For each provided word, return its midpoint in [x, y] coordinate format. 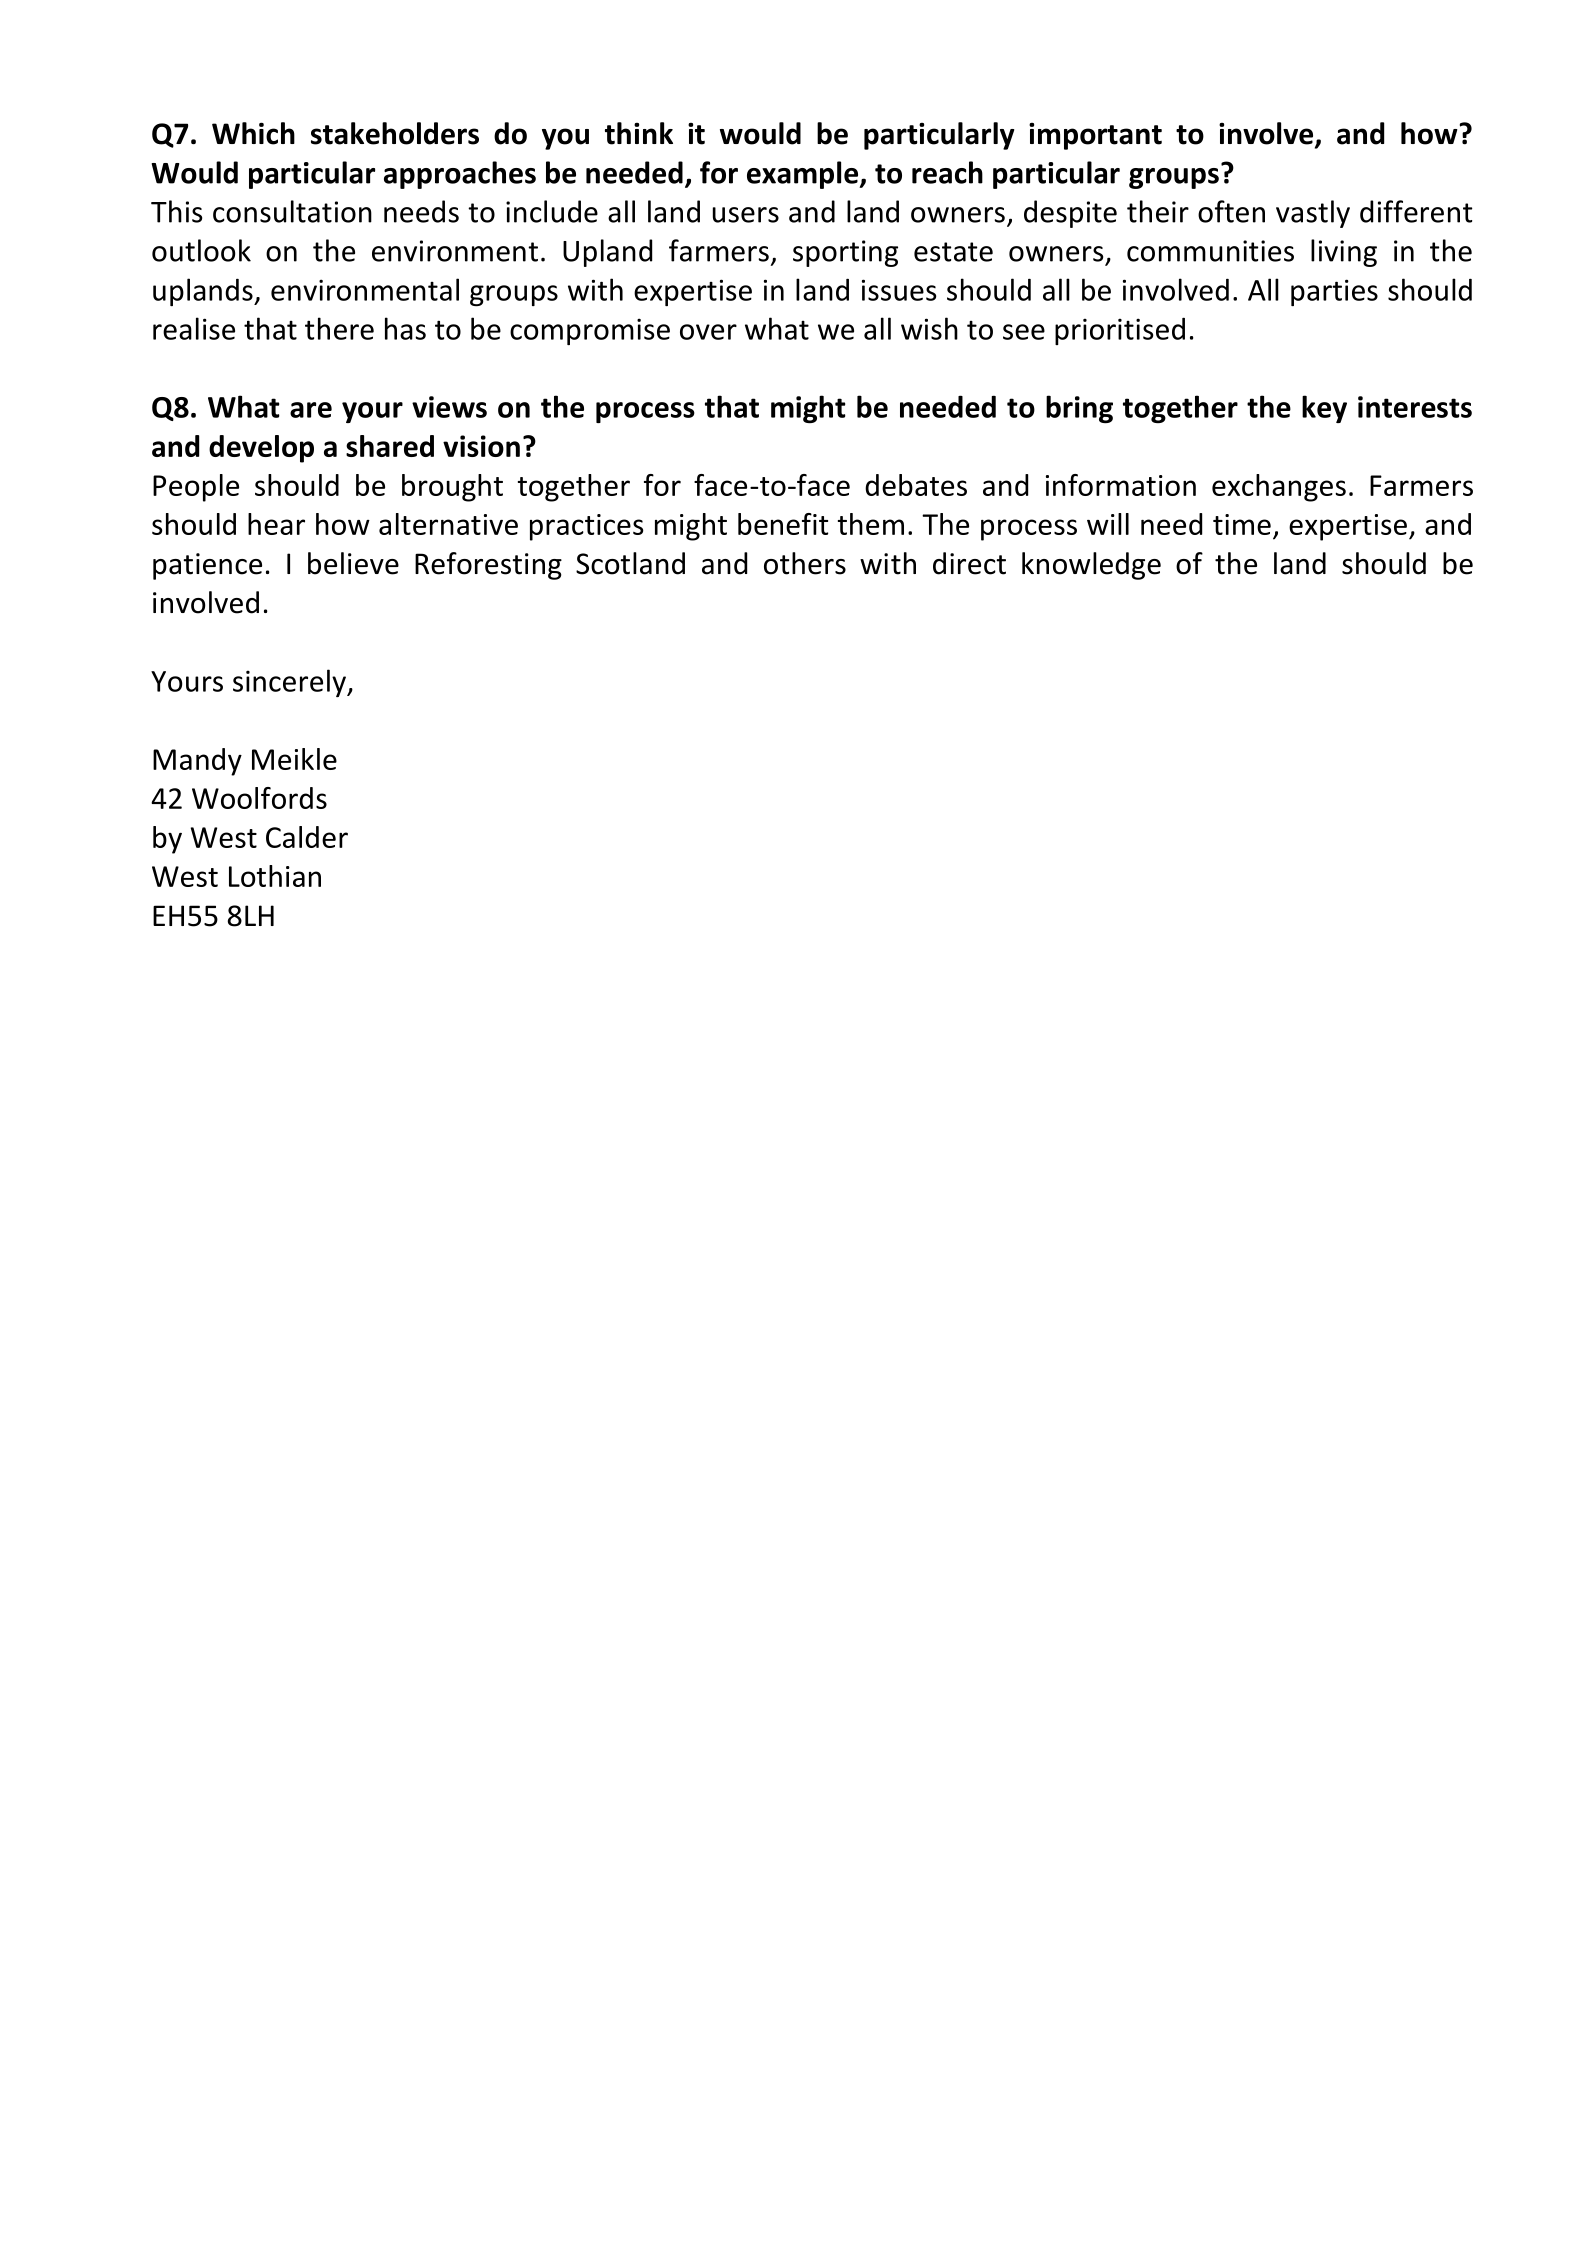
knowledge [1091, 566]
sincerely [290, 683]
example [804, 175]
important [1095, 136]
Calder [307, 837]
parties [1334, 292]
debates [916, 485]
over [708, 332]
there [339, 328]
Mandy [197, 762]
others [805, 563]
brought [452, 488]
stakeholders [395, 133]
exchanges [1279, 488]
